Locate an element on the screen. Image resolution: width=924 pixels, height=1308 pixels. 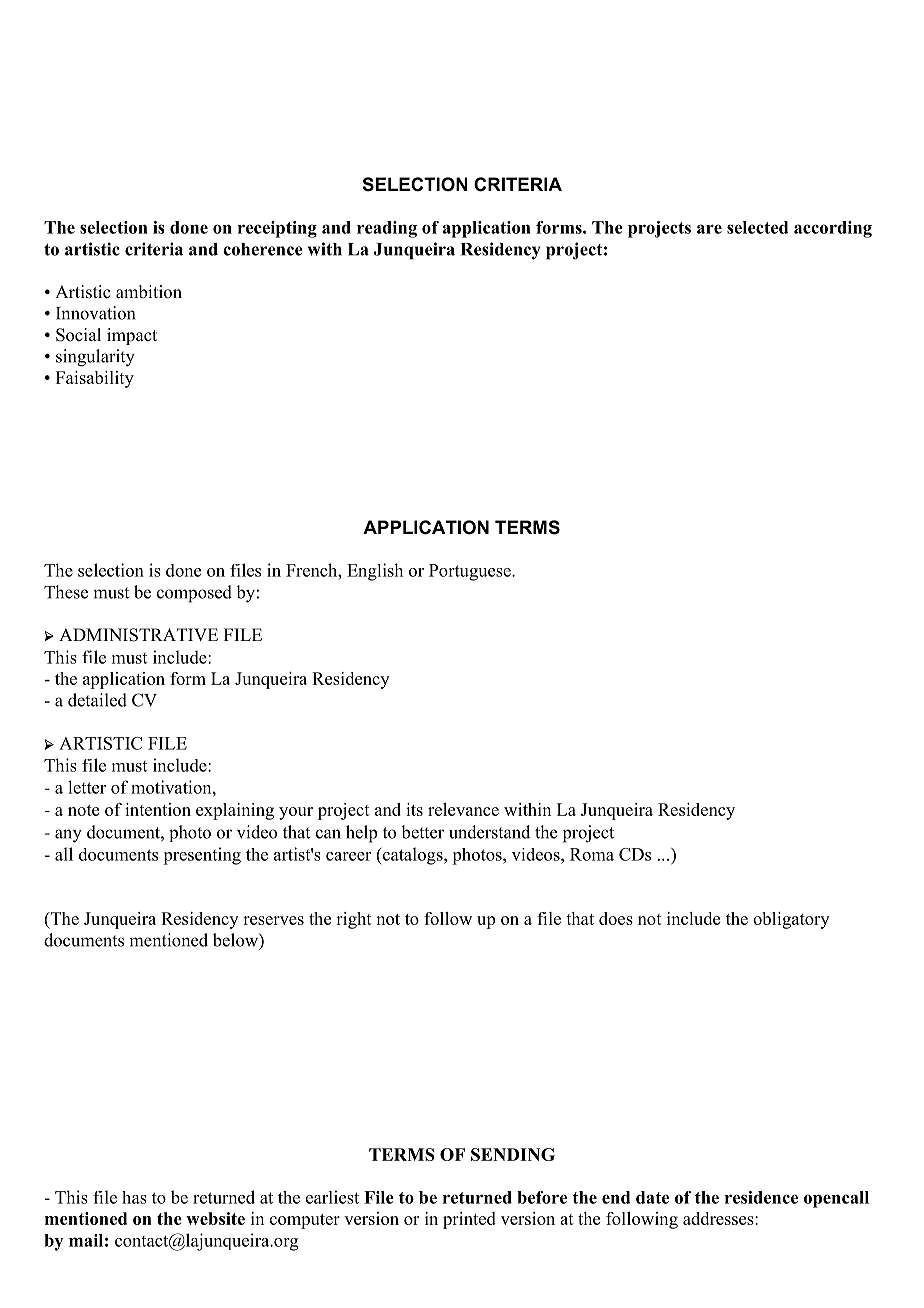
selected is located at coordinates (757, 227).
